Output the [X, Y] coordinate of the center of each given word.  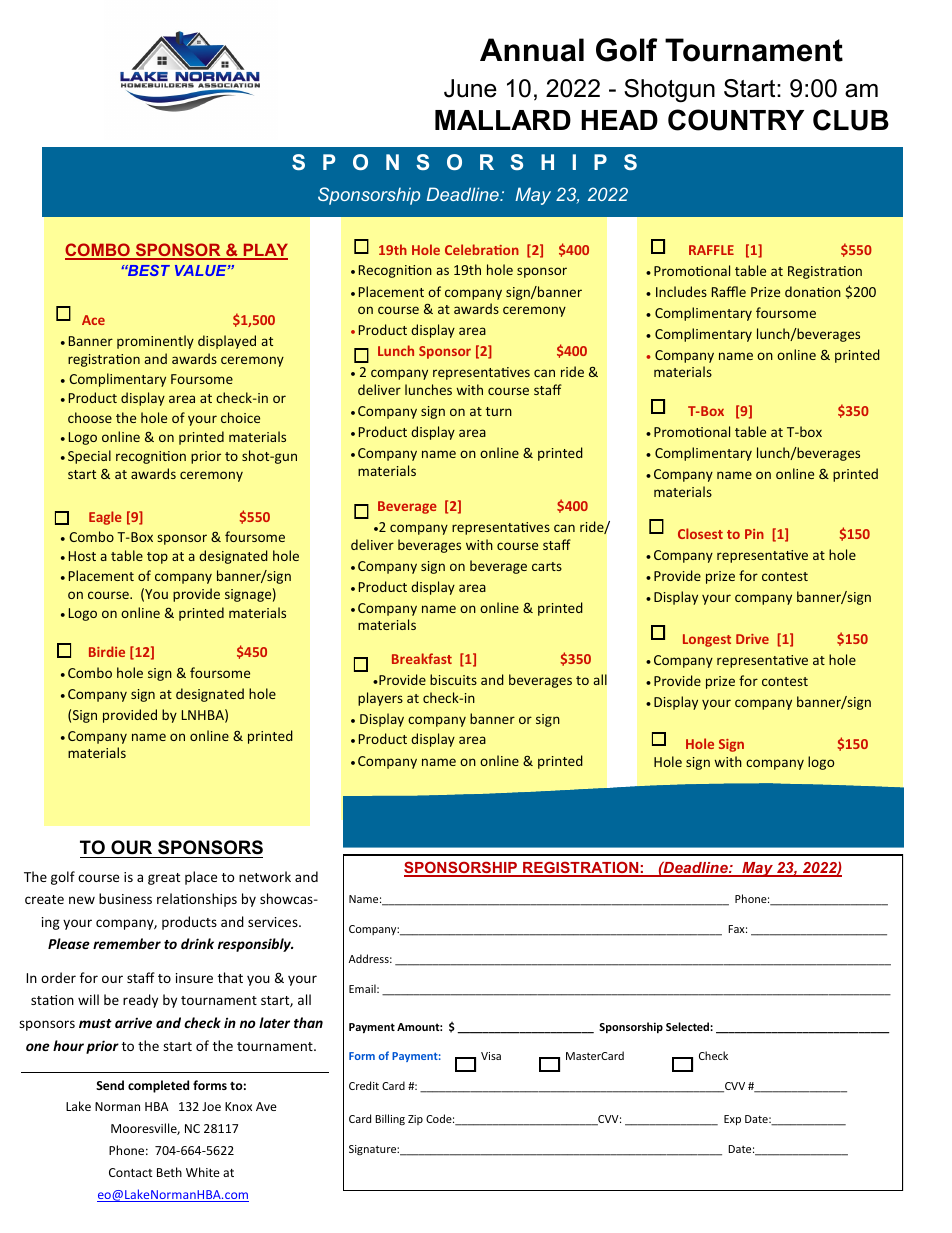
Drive [752, 639]
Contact [131, 1172]
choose [90, 417]
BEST [147, 270]
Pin [754, 534]
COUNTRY [736, 120]
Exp [732, 1120]
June [470, 88]
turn [499, 411]
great [164, 879]
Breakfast [422, 658]
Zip [415, 1120]
